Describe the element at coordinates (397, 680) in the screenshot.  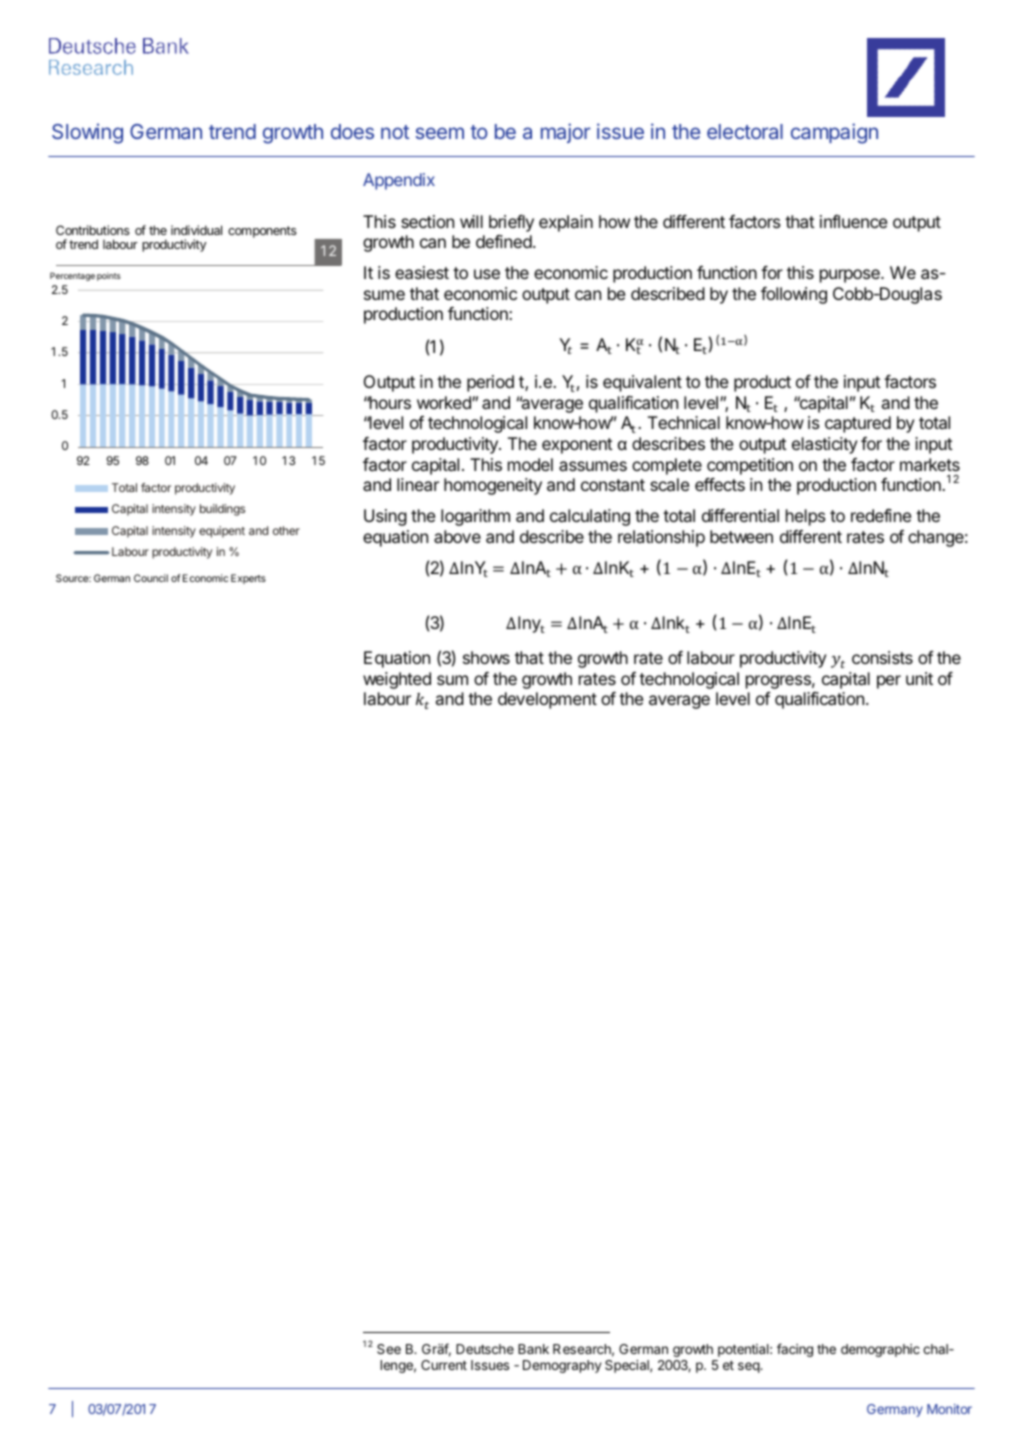
I see `weighted` at that location.
